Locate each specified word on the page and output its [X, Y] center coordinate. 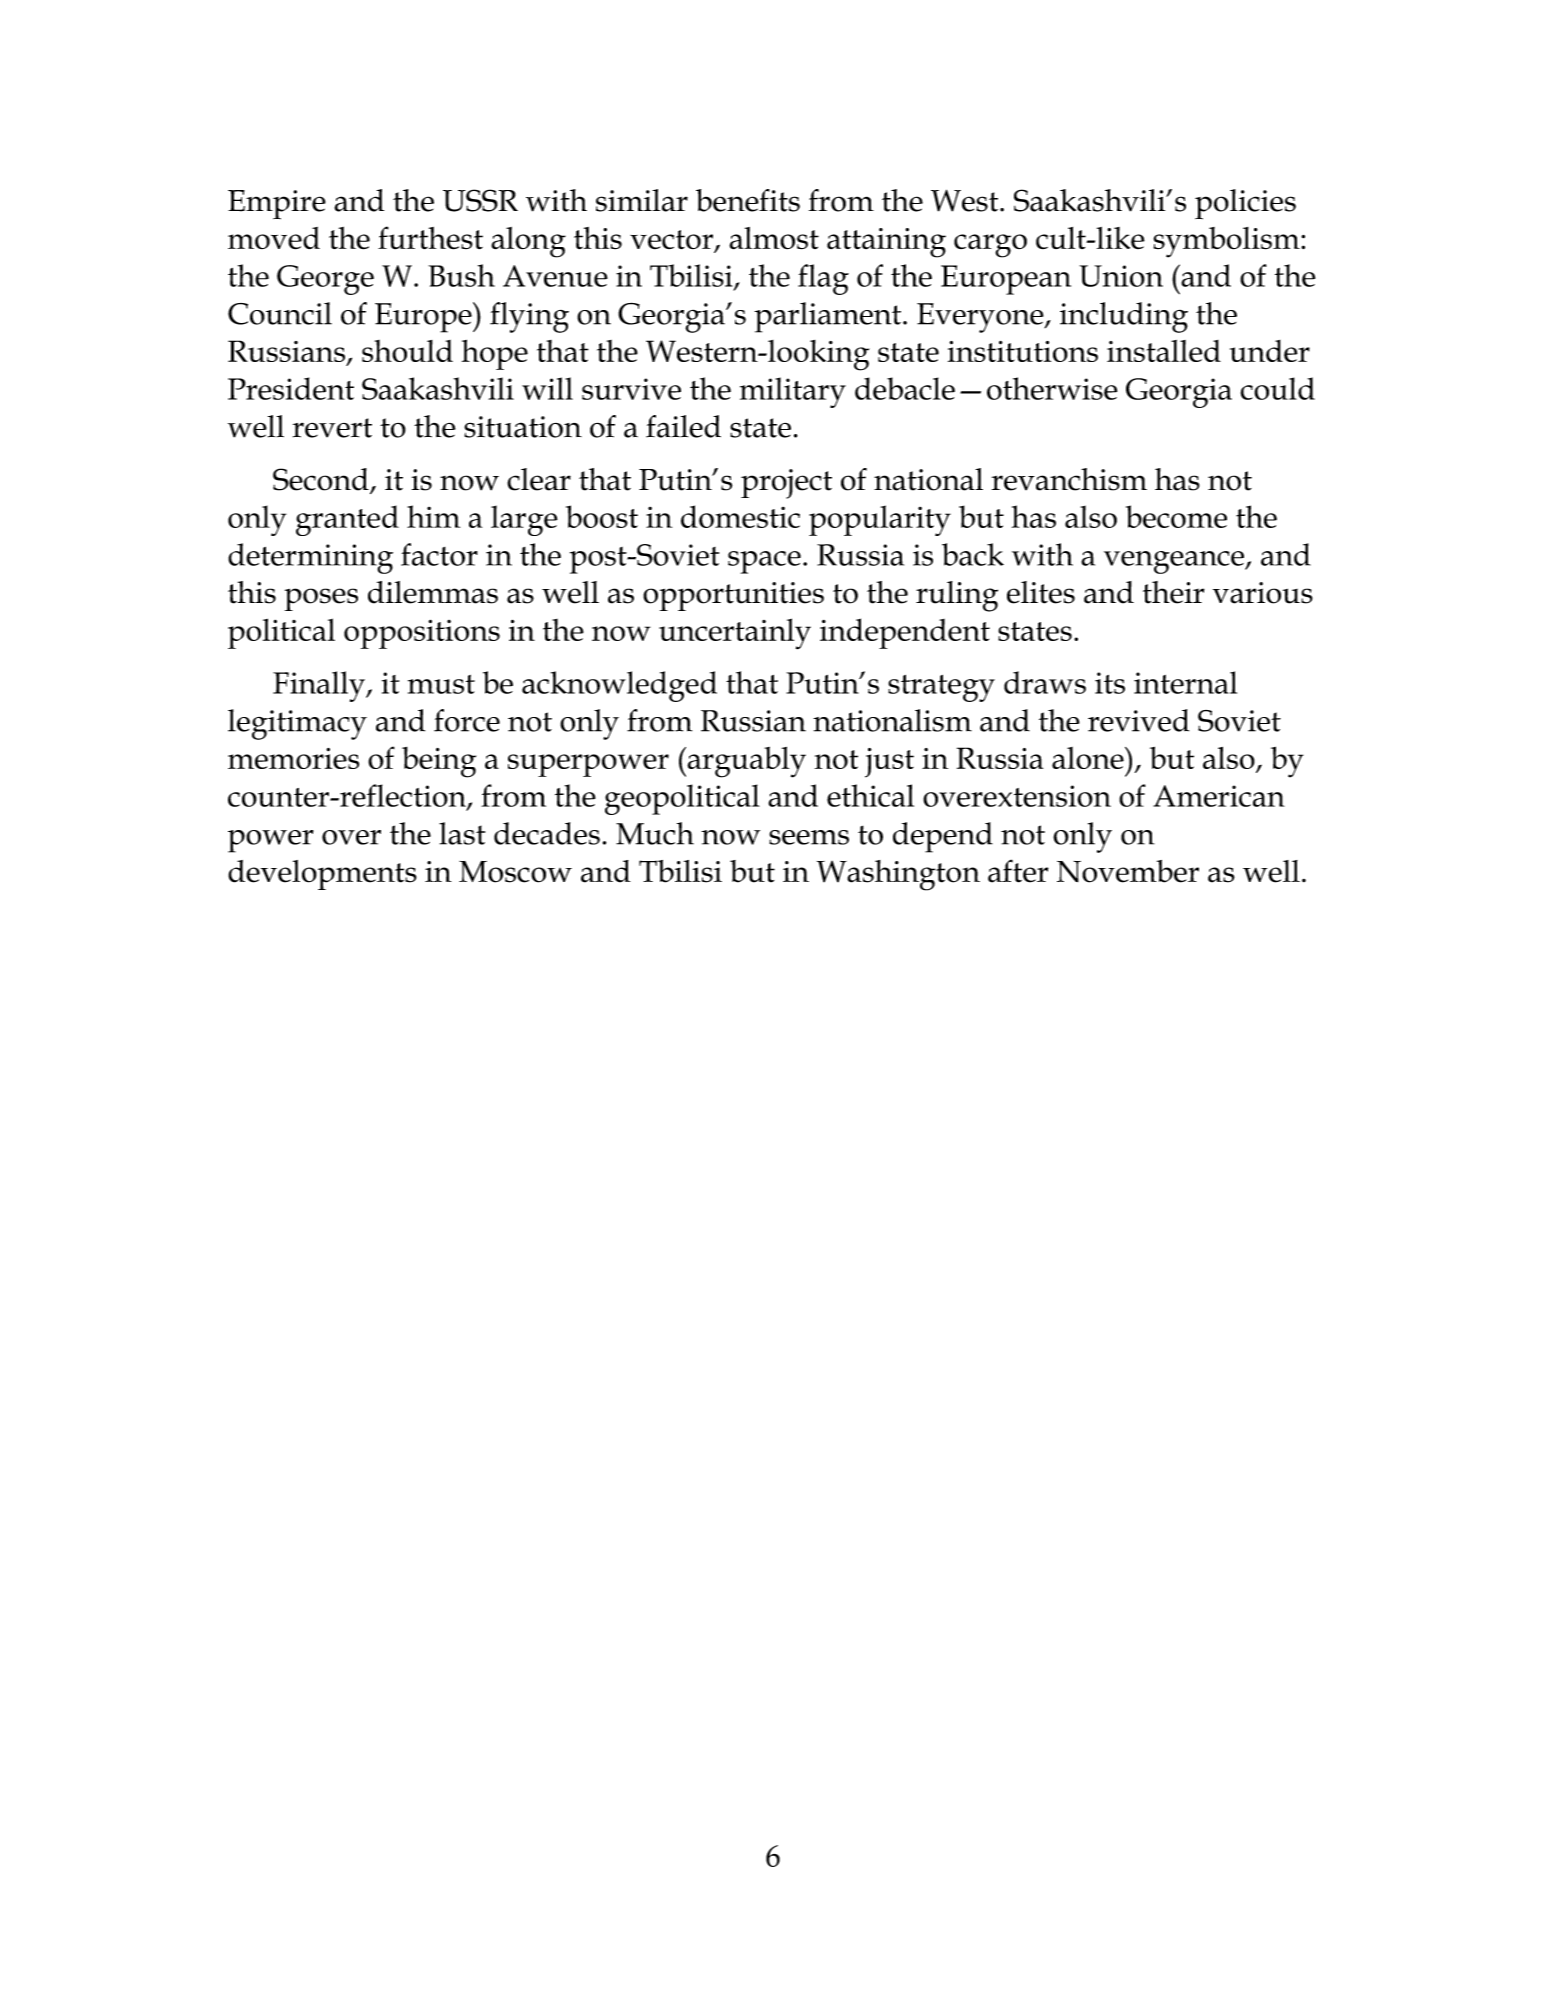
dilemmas [433, 592]
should [407, 351]
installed [1164, 351]
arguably [745, 762]
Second [322, 480]
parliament [827, 317]
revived [1138, 720]
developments [322, 875]
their [1174, 592]
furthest [430, 238]
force [467, 720]
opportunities [733, 596]
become [1176, 516]
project [786, 484]
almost [774, 238]
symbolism [1227, 242]
